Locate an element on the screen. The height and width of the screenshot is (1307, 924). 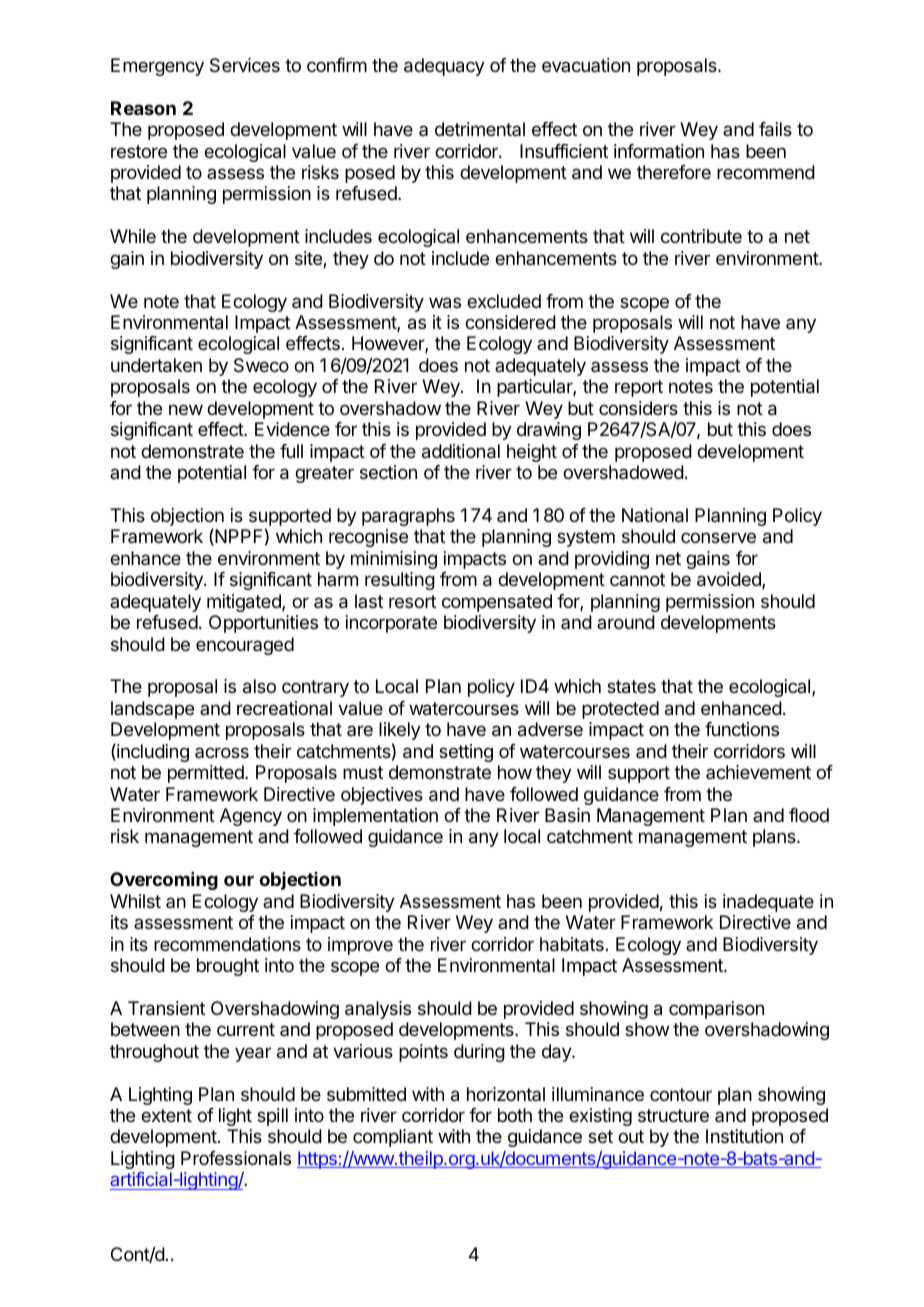
fails is located at coordinates (775, 129).
